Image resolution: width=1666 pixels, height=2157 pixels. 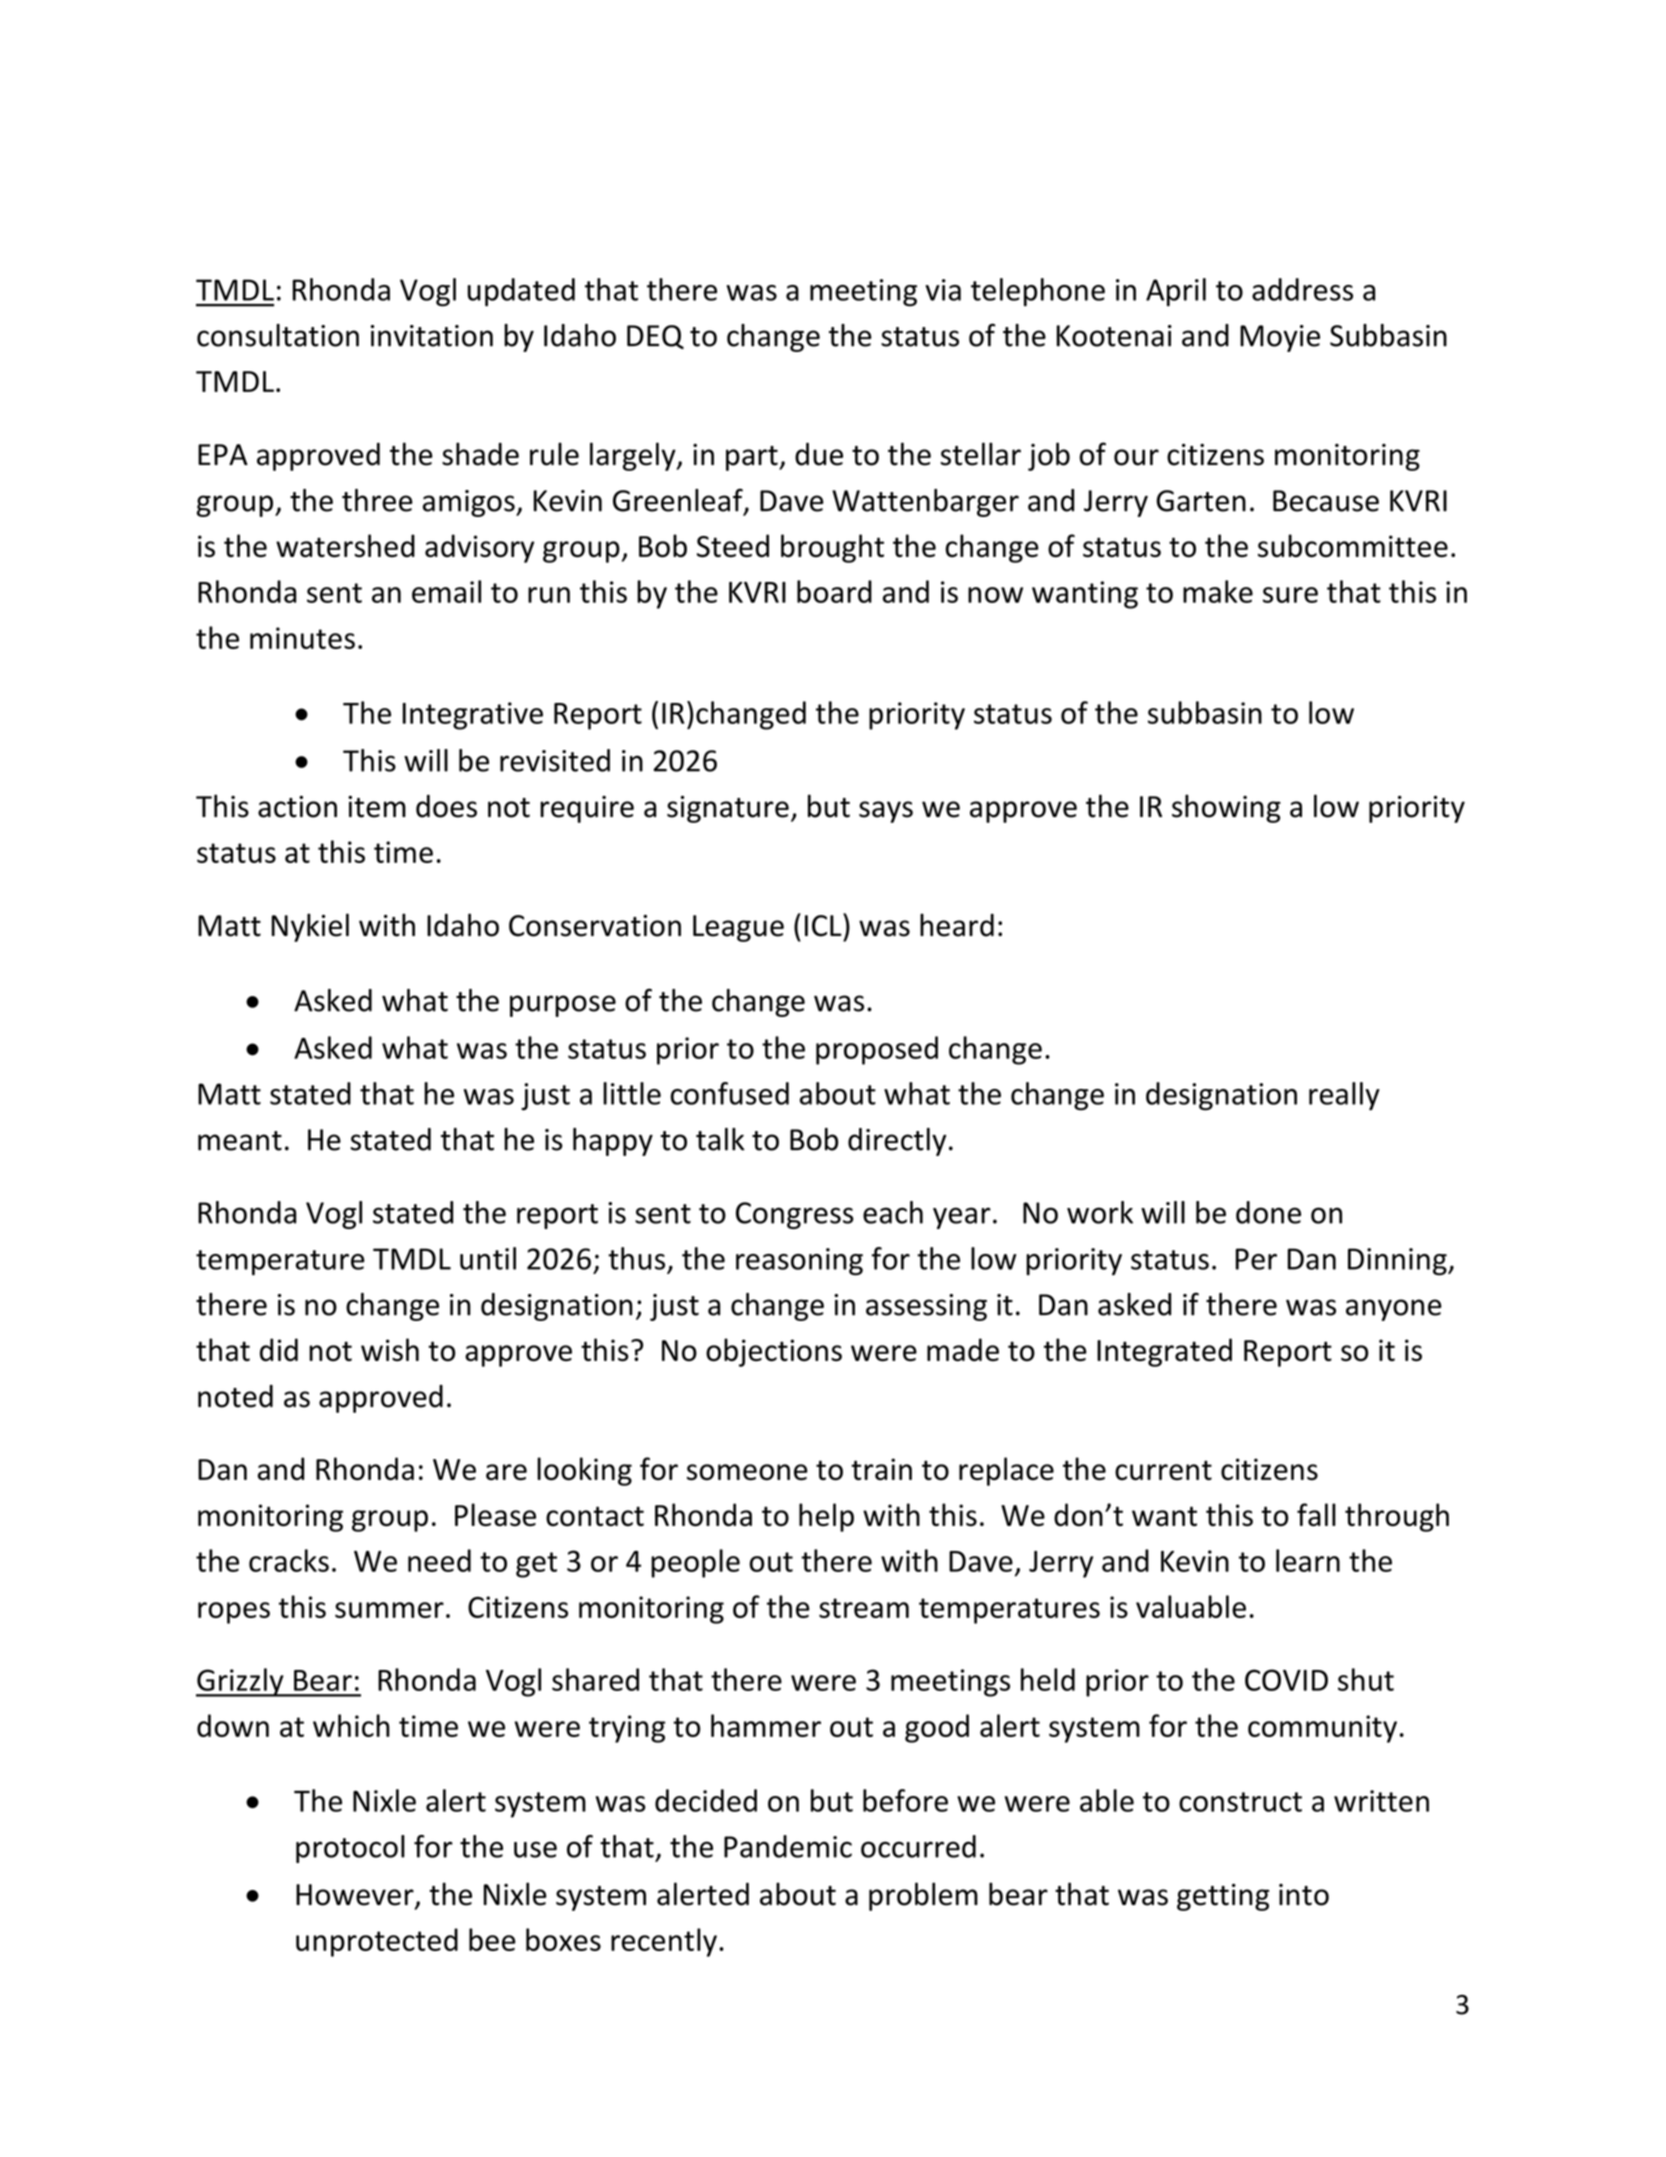 What do you see at coordinates (943, 290) in the screenshot?
I see `via` at bounding box center [943, 290].
